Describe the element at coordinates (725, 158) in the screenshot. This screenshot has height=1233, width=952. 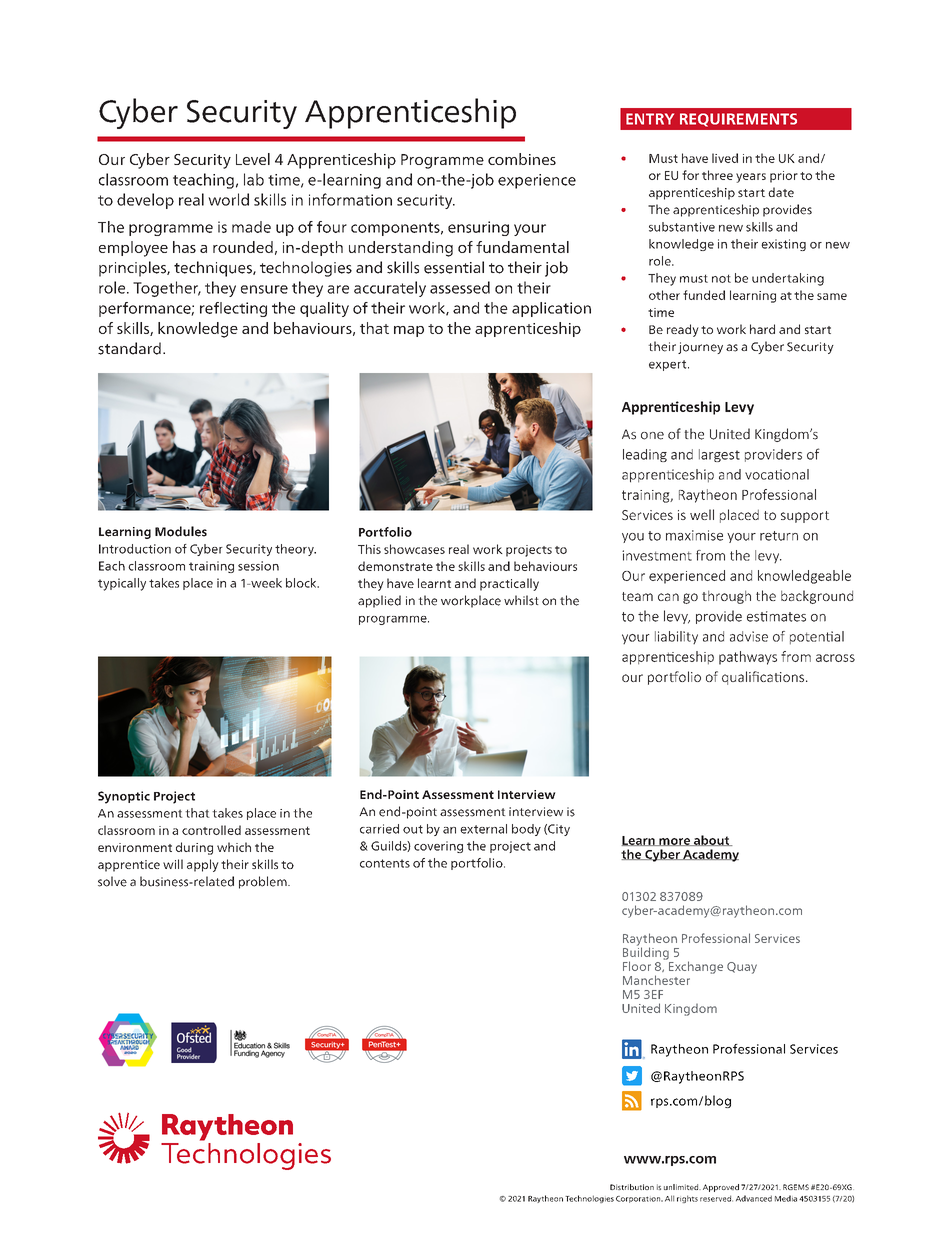
I see `lived` at that location.
